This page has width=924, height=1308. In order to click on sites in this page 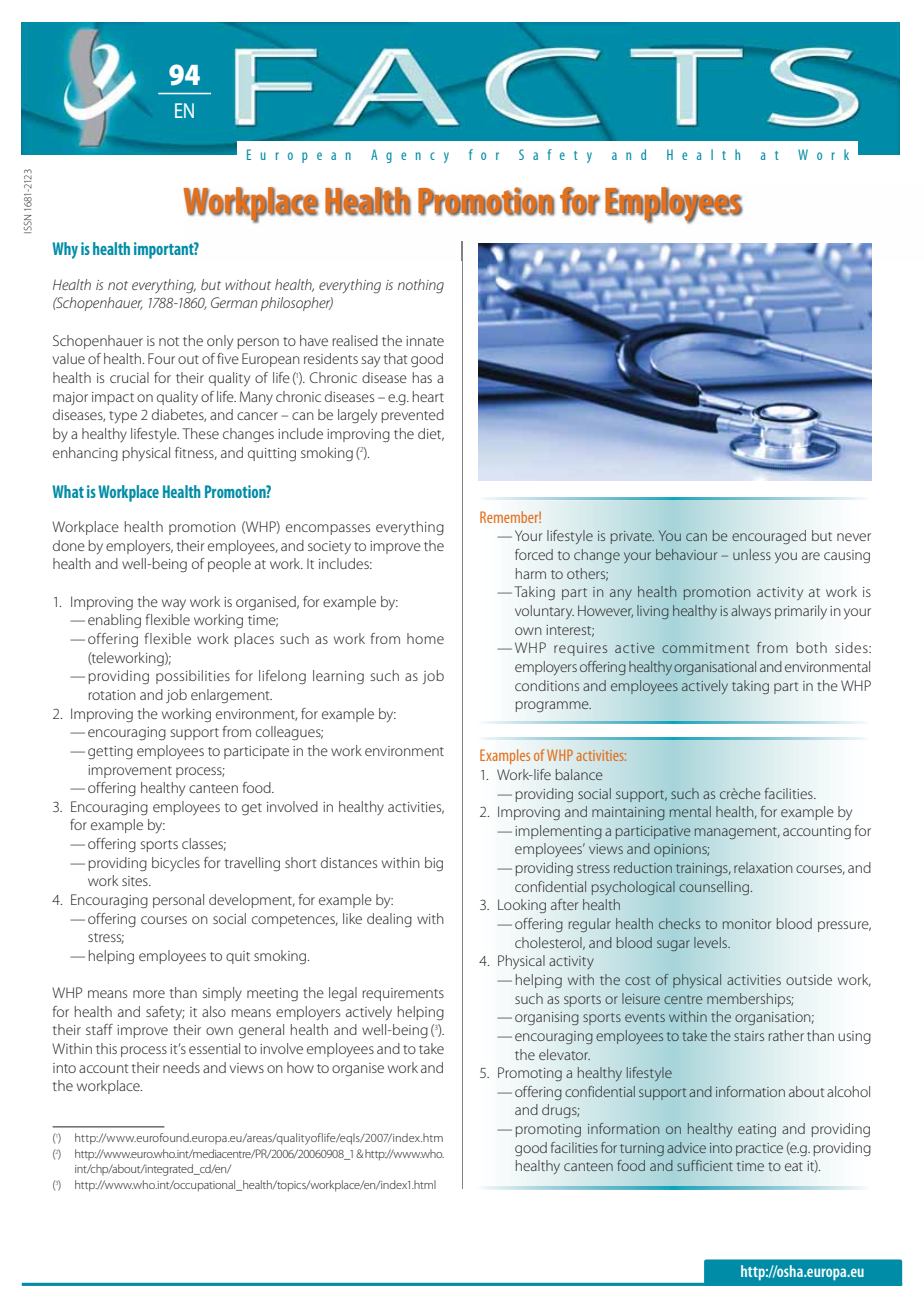, I will do `click(136, 881)`.
